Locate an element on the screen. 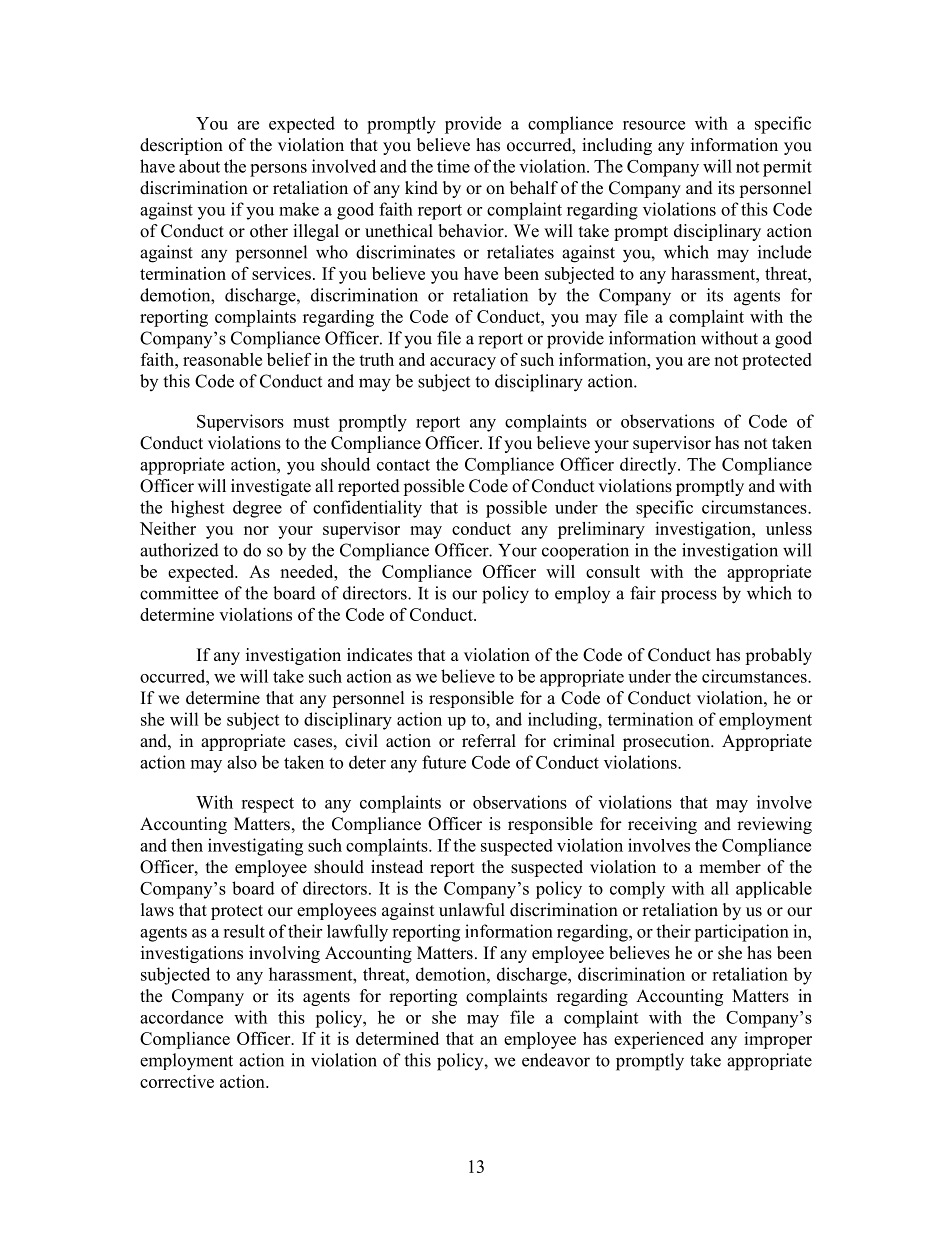  investigate is located at coordinates (271, 487).
